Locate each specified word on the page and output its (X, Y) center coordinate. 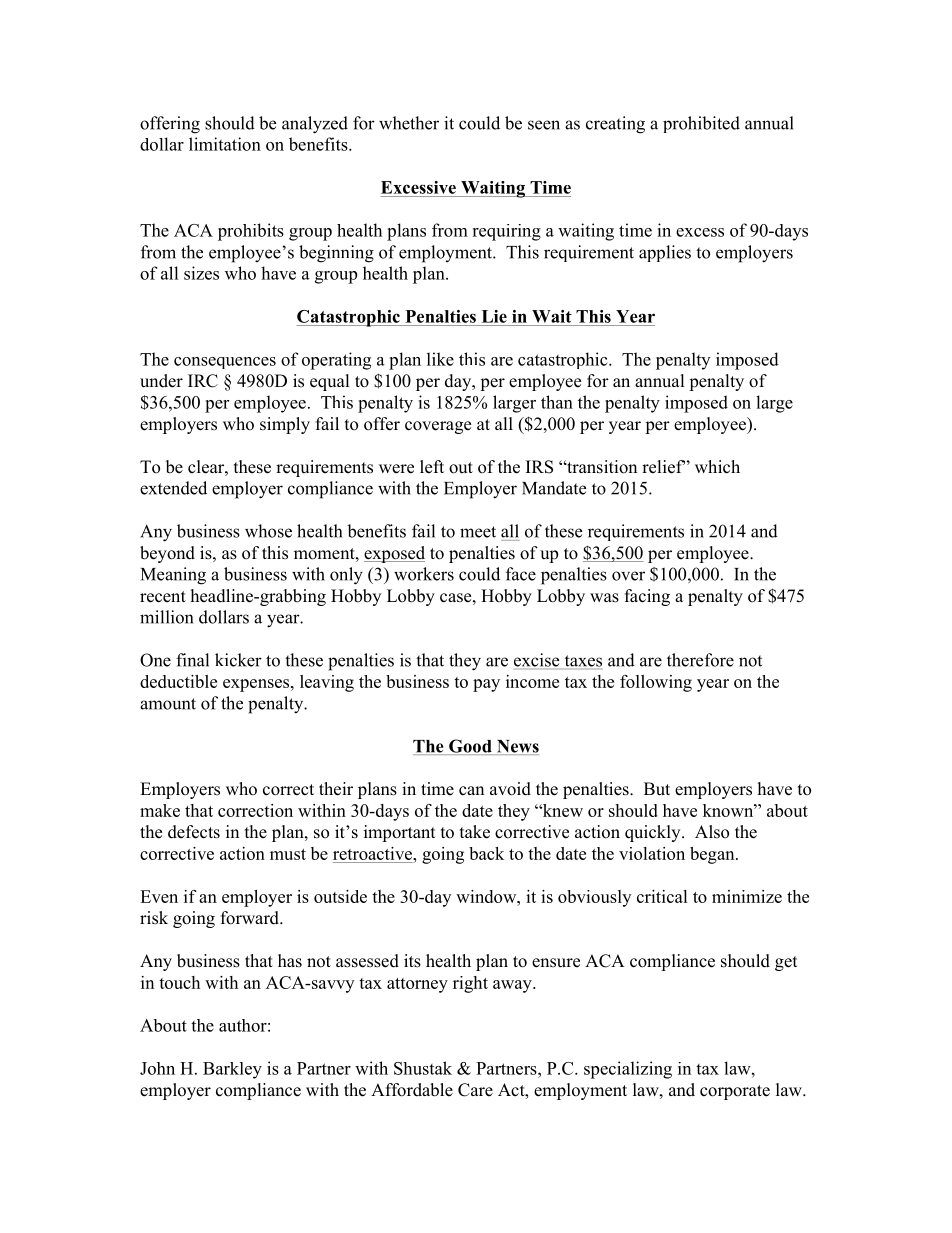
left (432, 467)
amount (168, 704)
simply (285, 425)
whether (409, 123)
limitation (225, 144)
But (657, 789)
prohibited (701, 124)
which (717, 467)
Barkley (232, 1070)
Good (470, 747)
